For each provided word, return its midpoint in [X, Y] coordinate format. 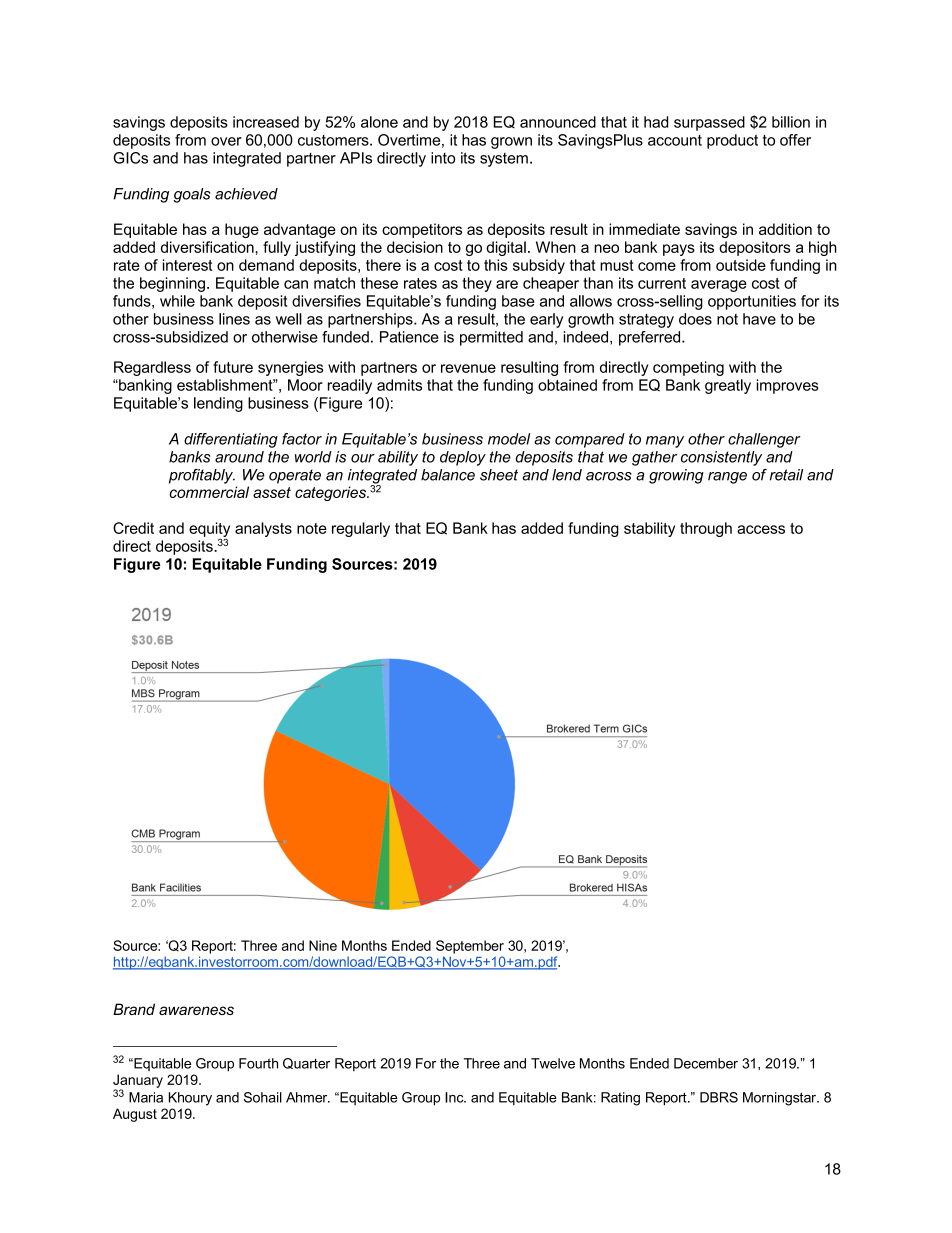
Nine [323, 945]
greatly [728, 386]
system [504, 160]
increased [266, 122]
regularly [361, 529]
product [732, 141]
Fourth [258, 1063]
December [706, 1063]
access [761, 529]
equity [209, 530]
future [233, 367]
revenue [468, 368]
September [470, 947]
